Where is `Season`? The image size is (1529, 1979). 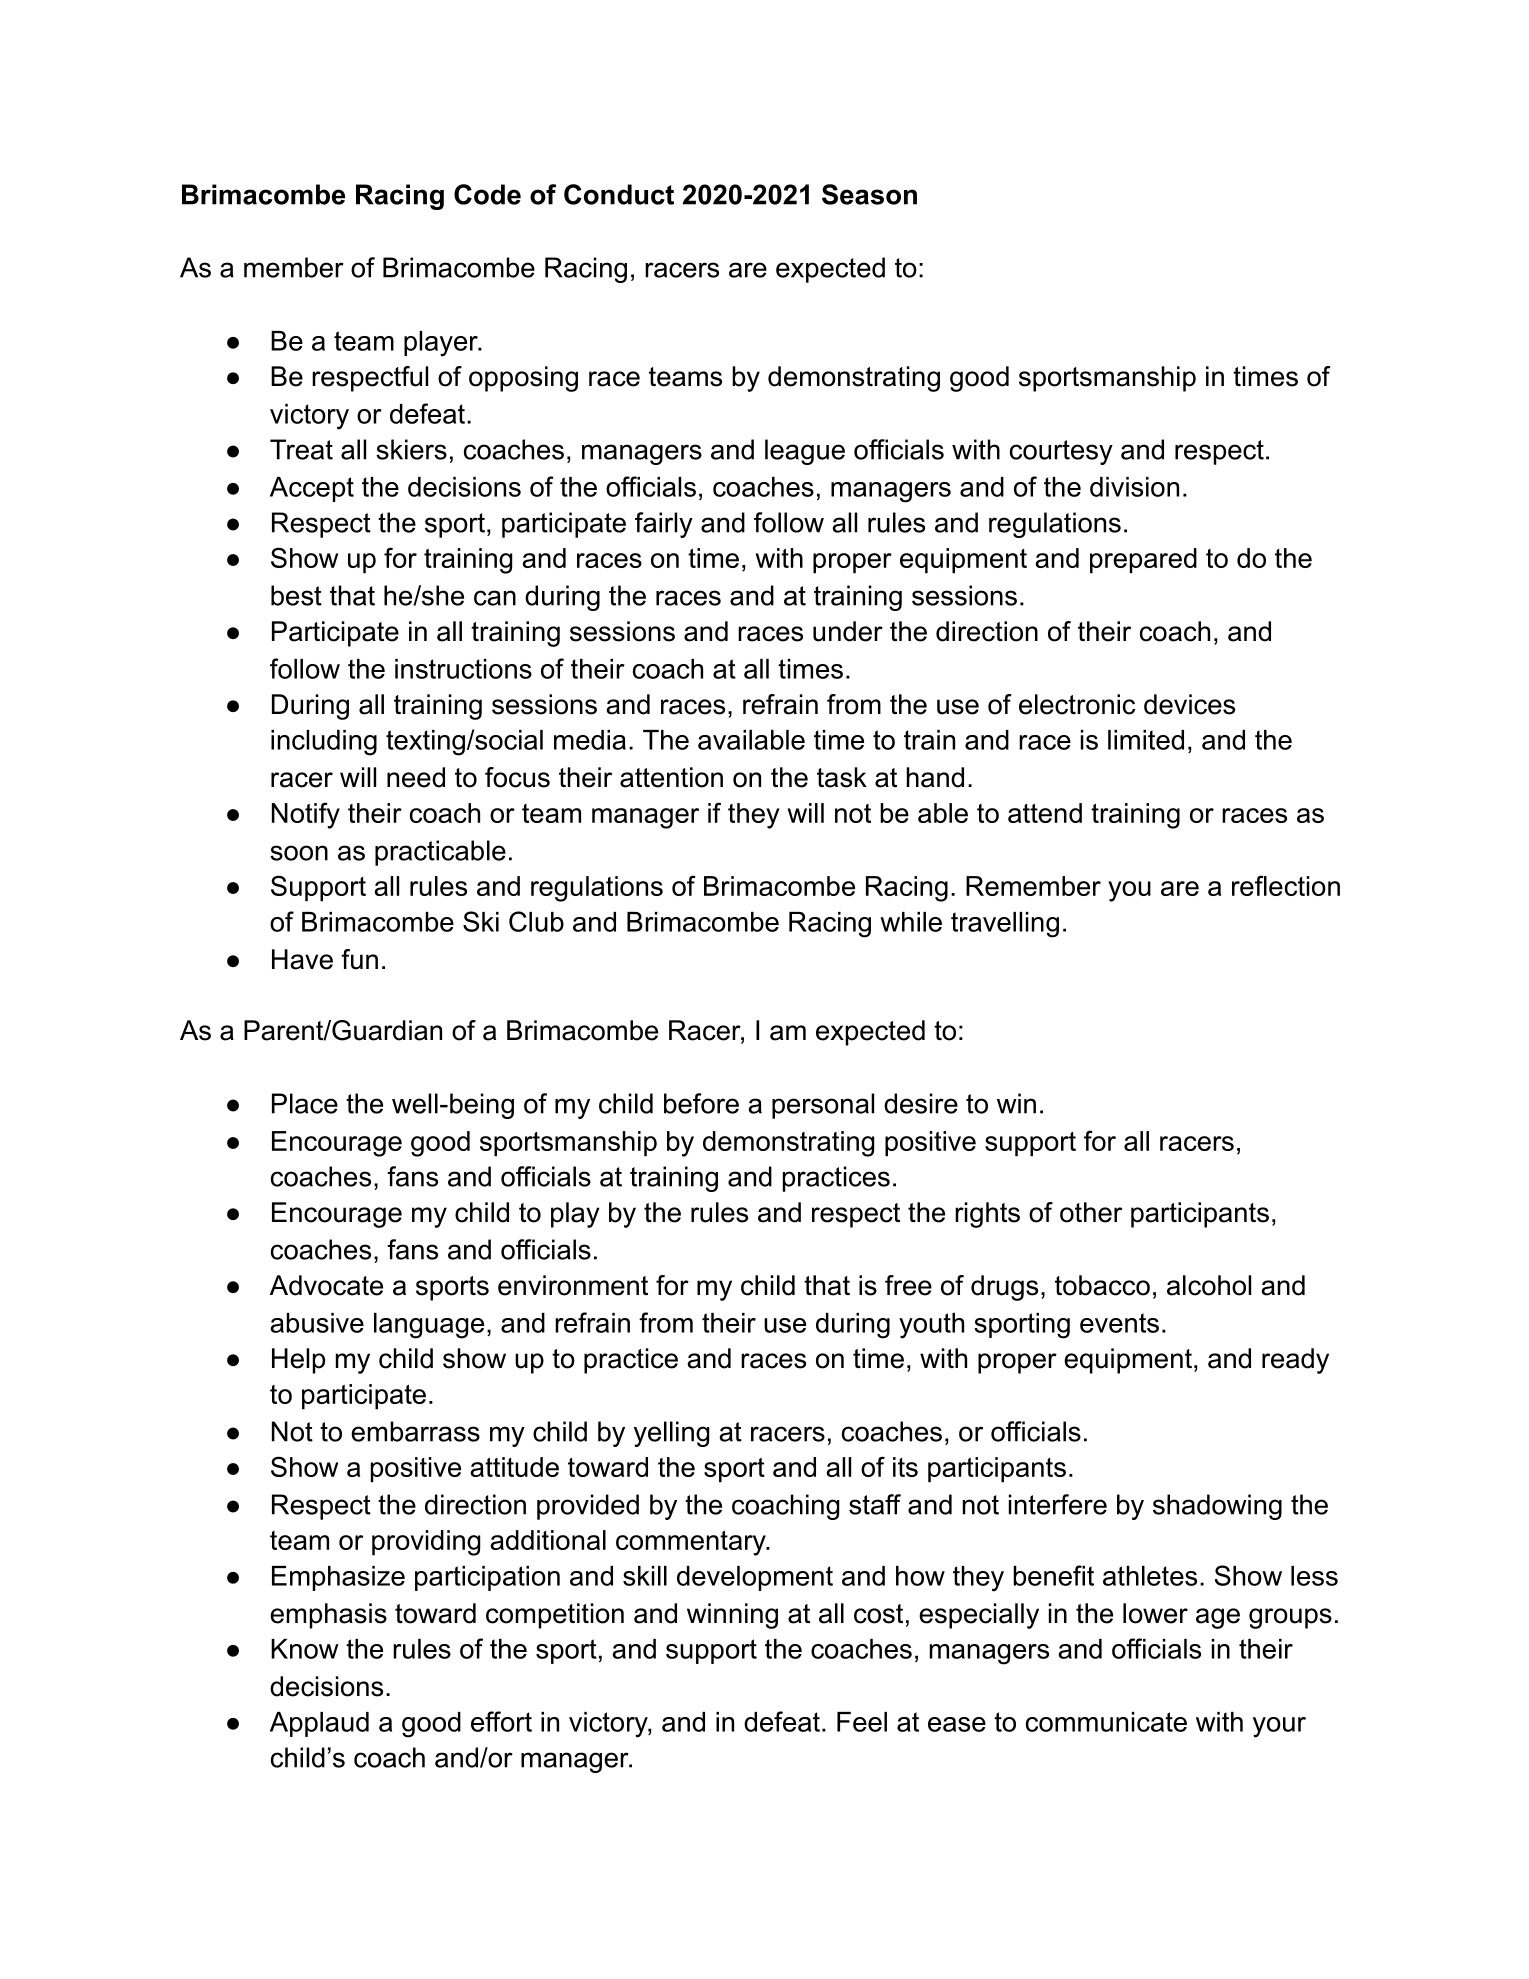
Season is located at coordinates (869, 194).
